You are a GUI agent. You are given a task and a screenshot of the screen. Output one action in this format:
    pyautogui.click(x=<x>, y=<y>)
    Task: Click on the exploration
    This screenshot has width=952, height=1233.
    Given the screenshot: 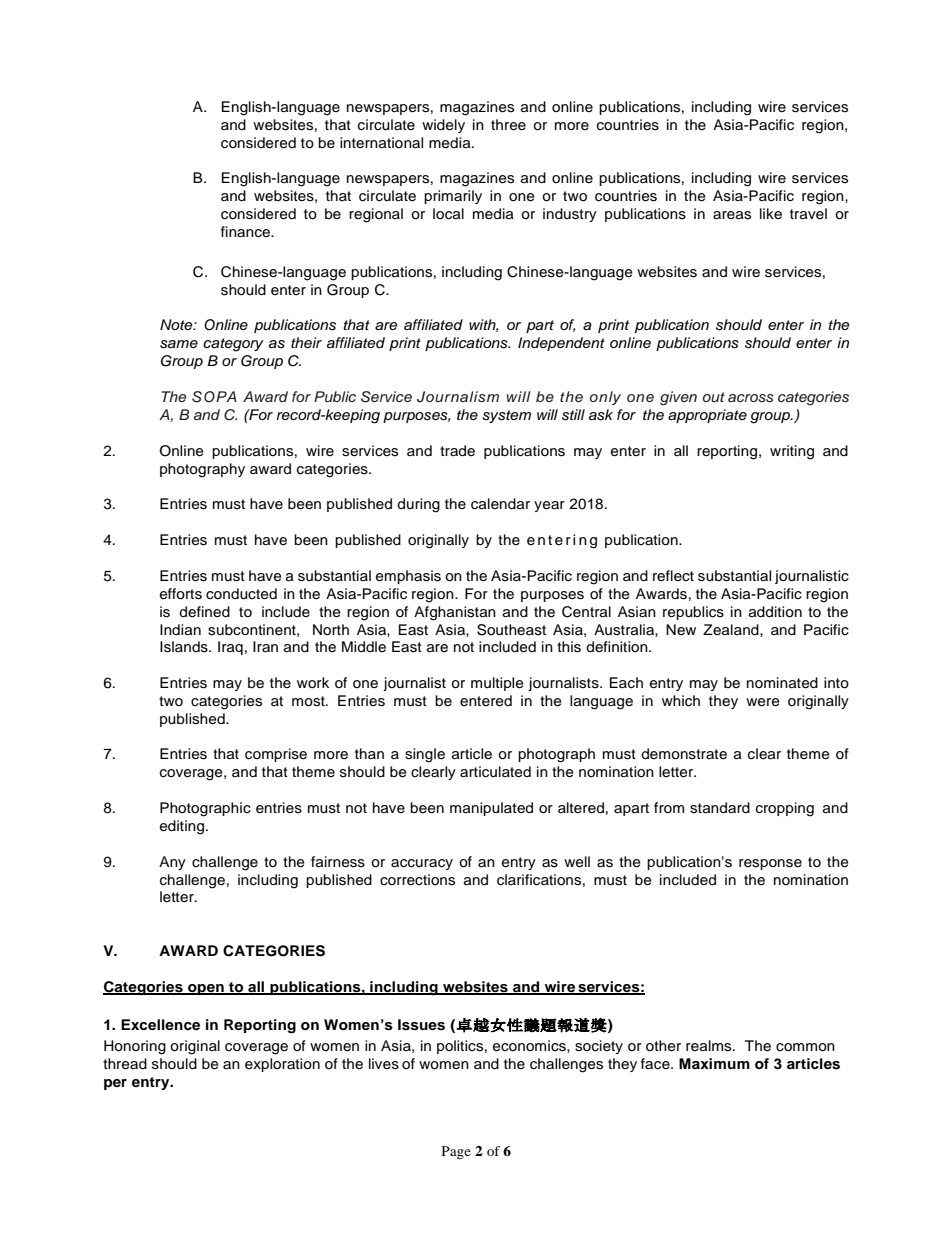 What is the action you would take?
    pyautogui.click(x=282, y=1065)
